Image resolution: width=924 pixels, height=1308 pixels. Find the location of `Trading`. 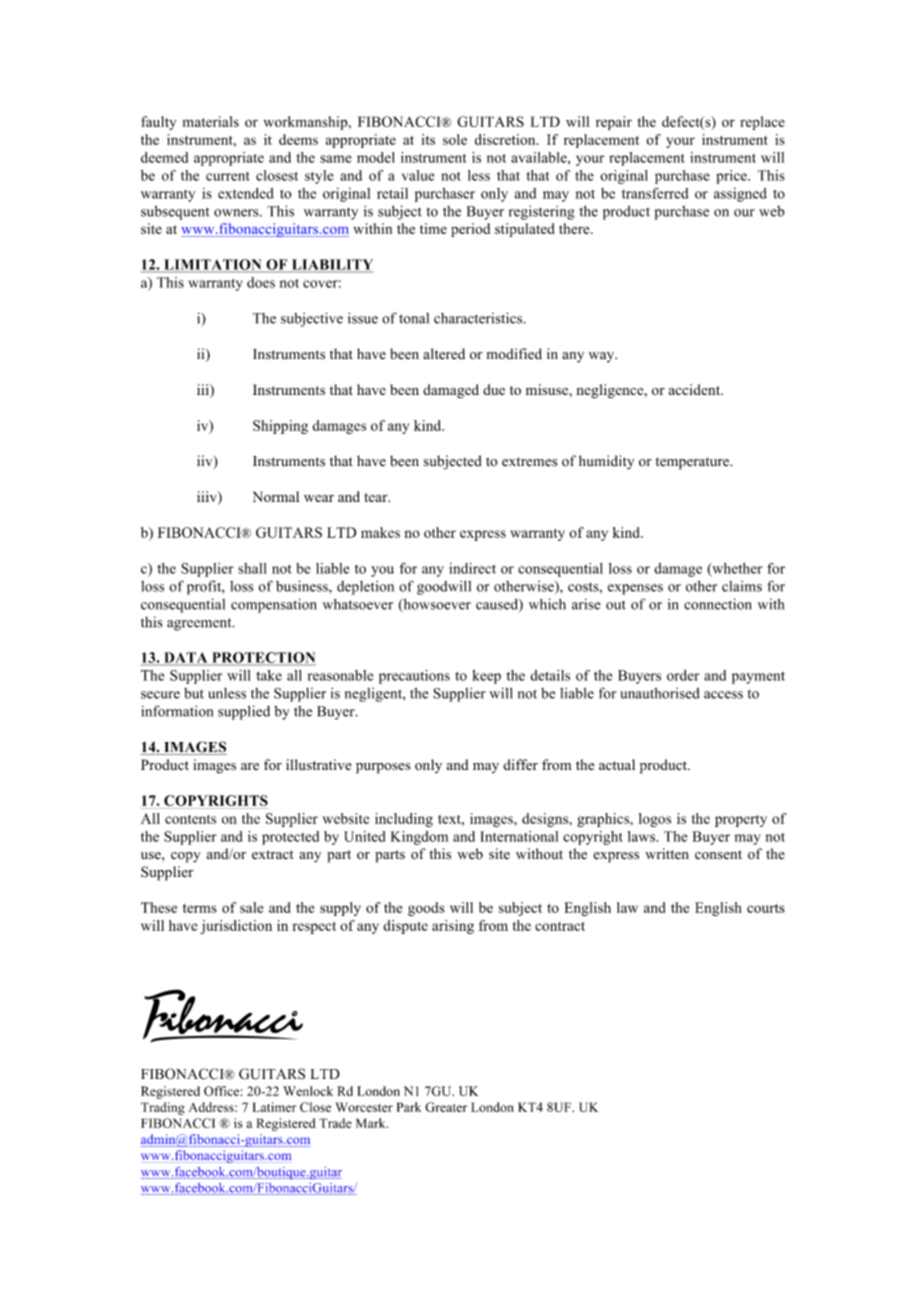

Trading is located at coordinates (163, 1108).
